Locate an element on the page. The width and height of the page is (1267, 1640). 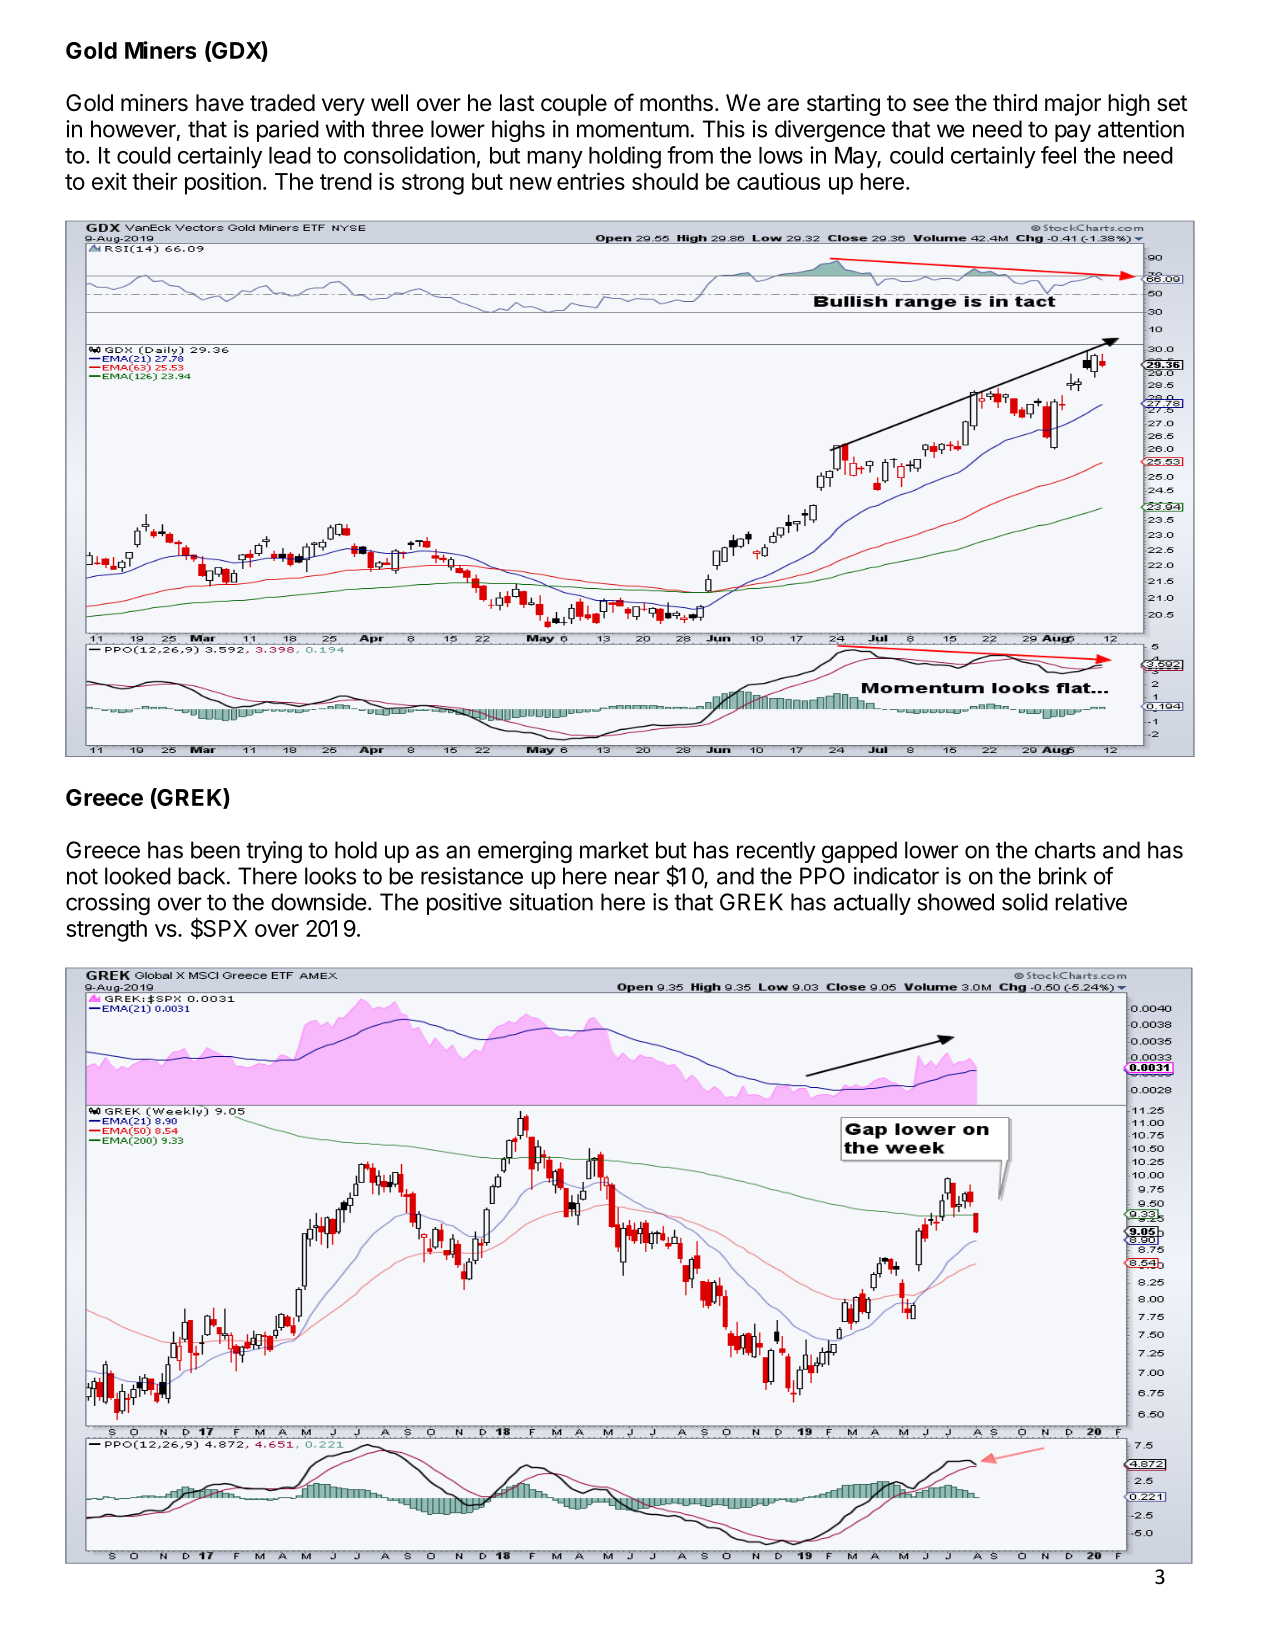
pay is located at coordinates (1073, 133).
